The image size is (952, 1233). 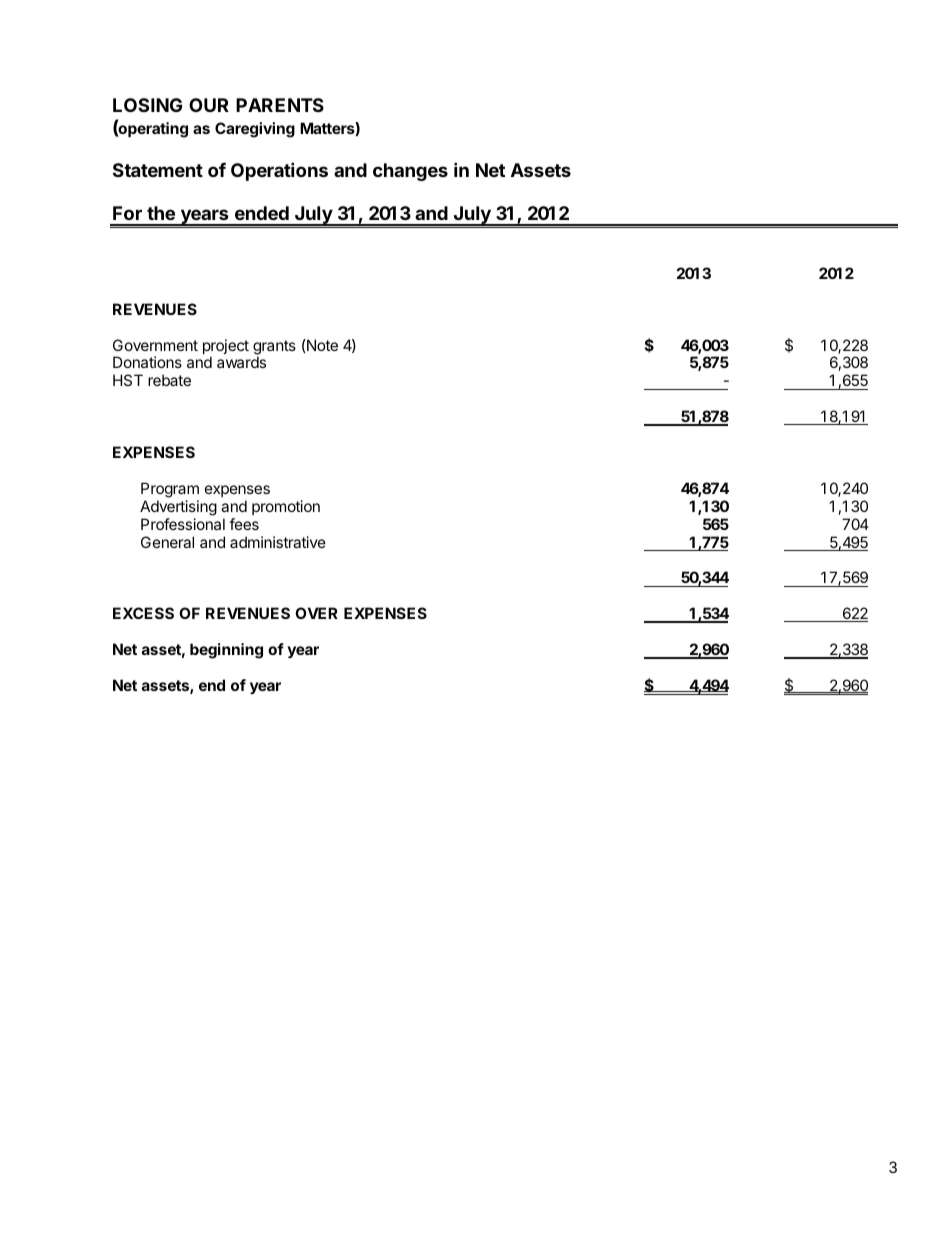 What do you see at coordinates (274, 348) in the screenshot?
I see `grants` at bounding box center [274, 348].
